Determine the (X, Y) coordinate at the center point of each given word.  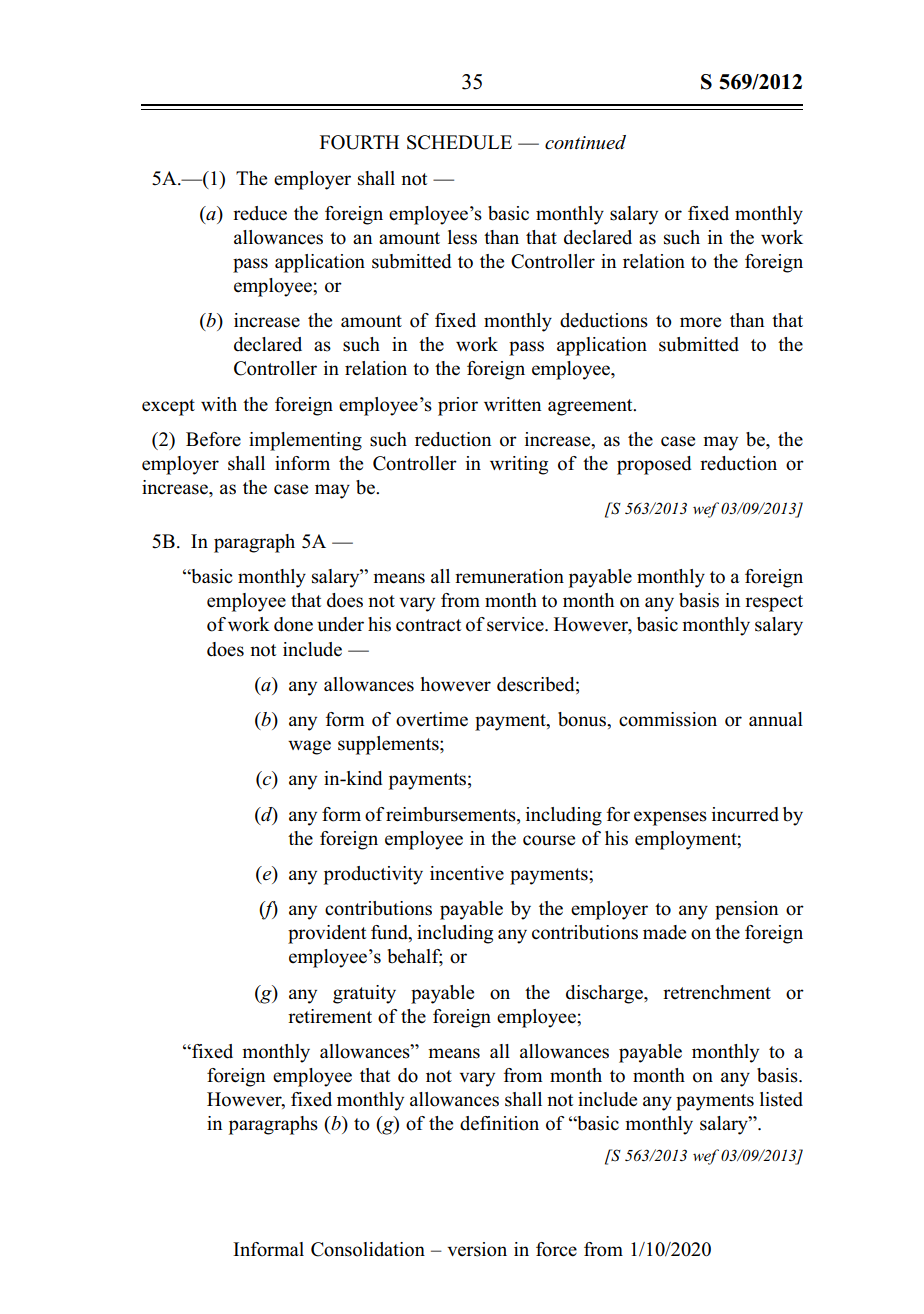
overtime (432, 719)
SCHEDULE (459, 142)
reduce (260, 213)
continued (585, 142)
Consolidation (368, 1249)
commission (668, 719)
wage (309, 747)
